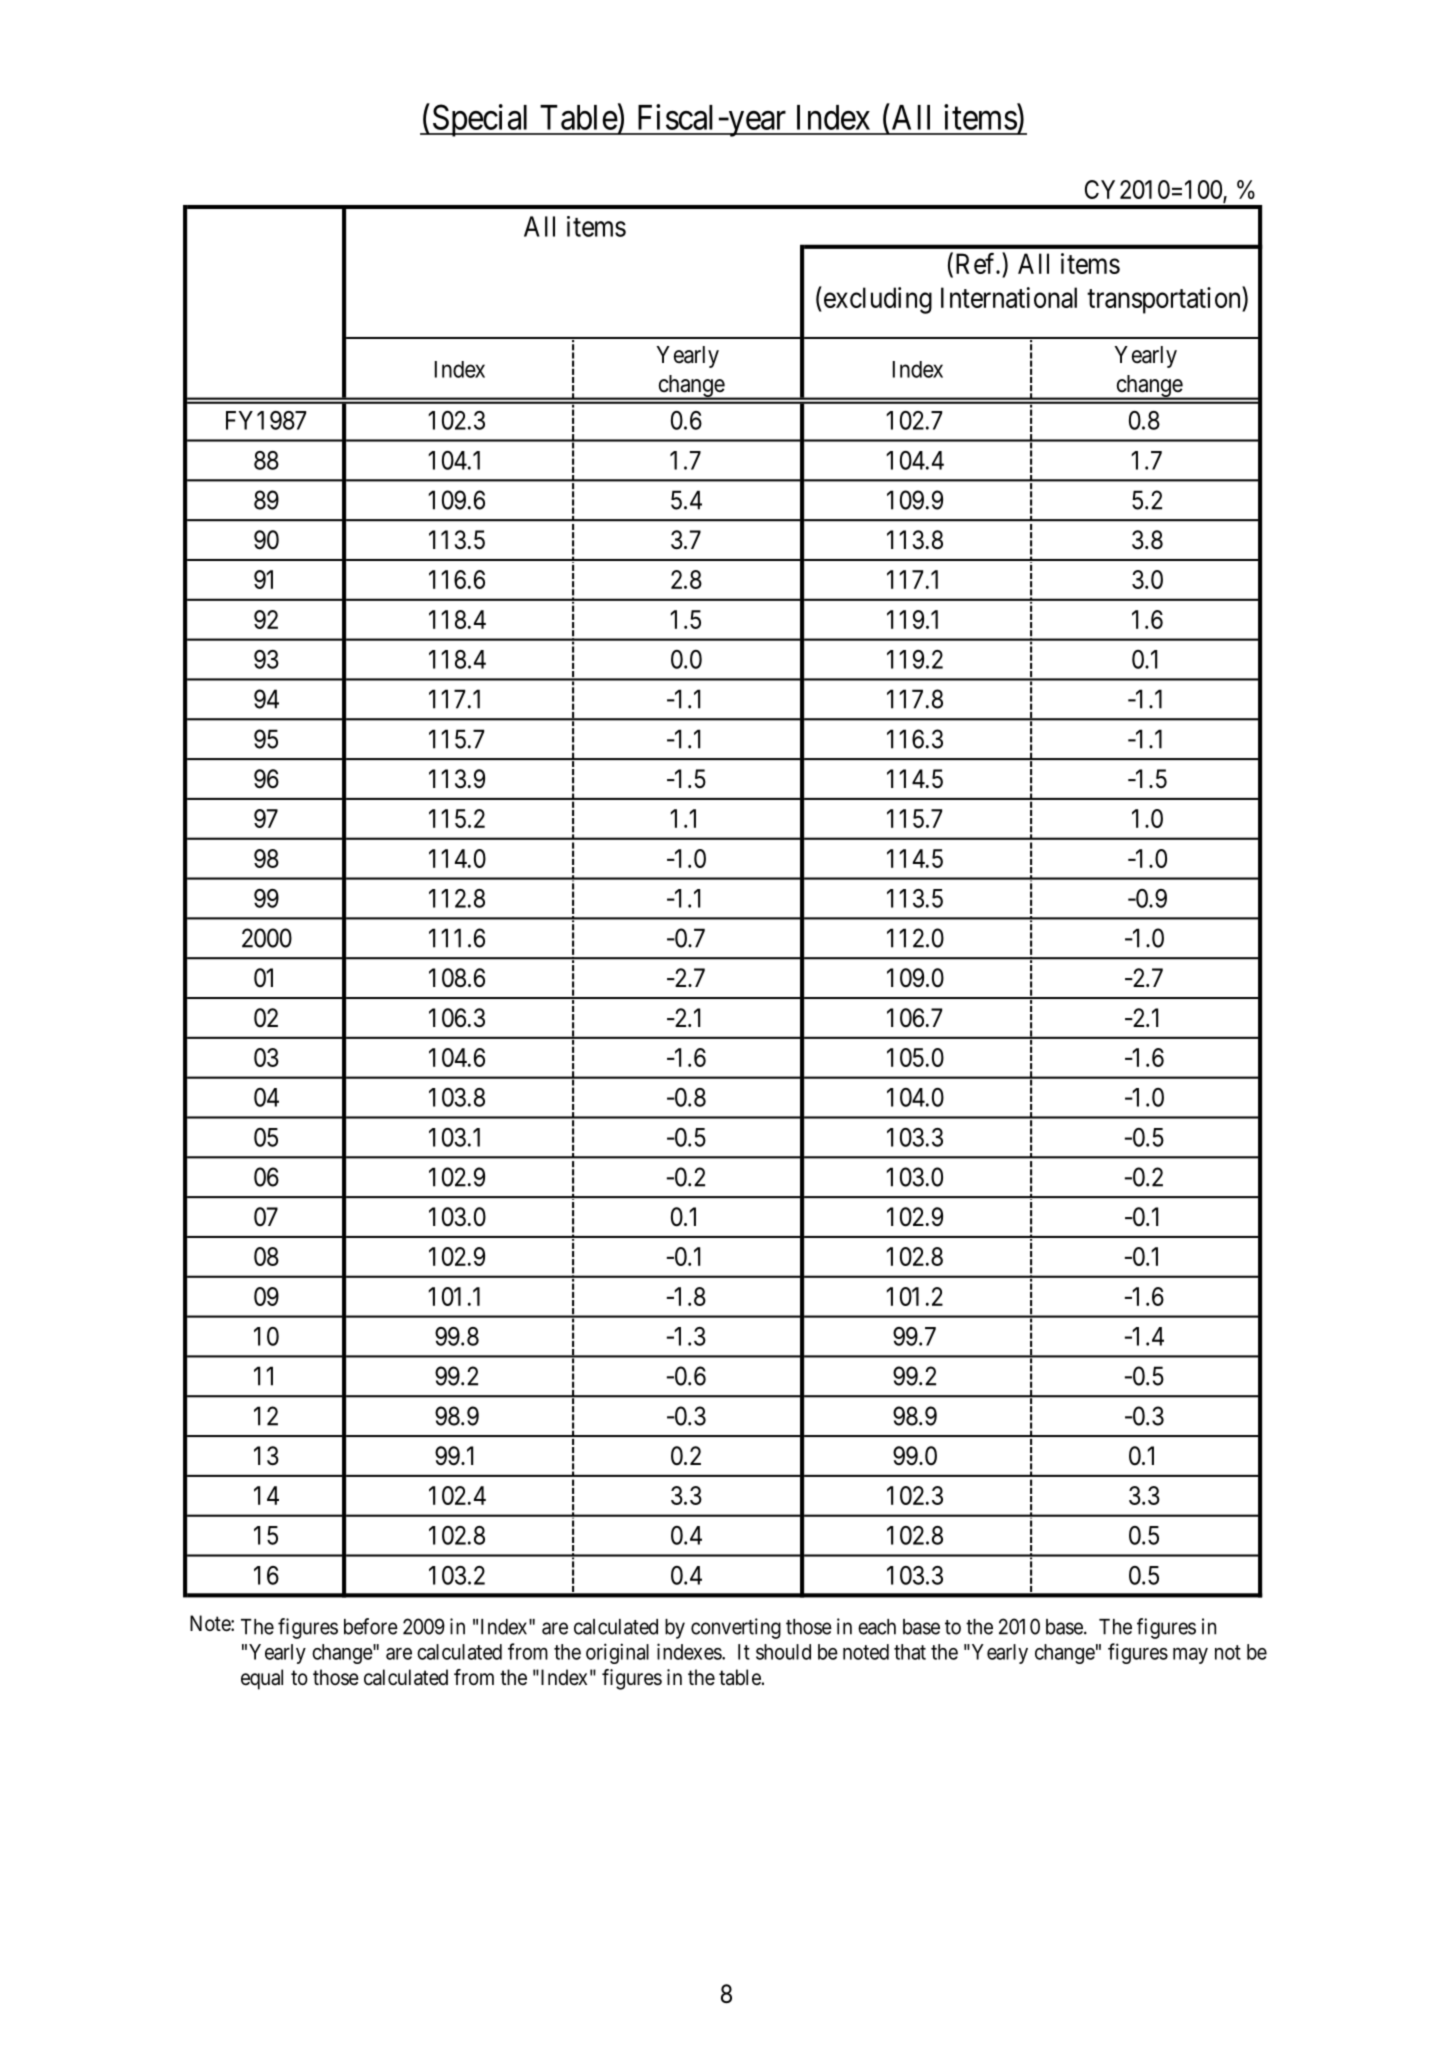 This screenshot has width=1447, height=2047. What do you see at coordinates (481, 120) in the screenshot?
I see `Special` at bounding box center [481, 120].
